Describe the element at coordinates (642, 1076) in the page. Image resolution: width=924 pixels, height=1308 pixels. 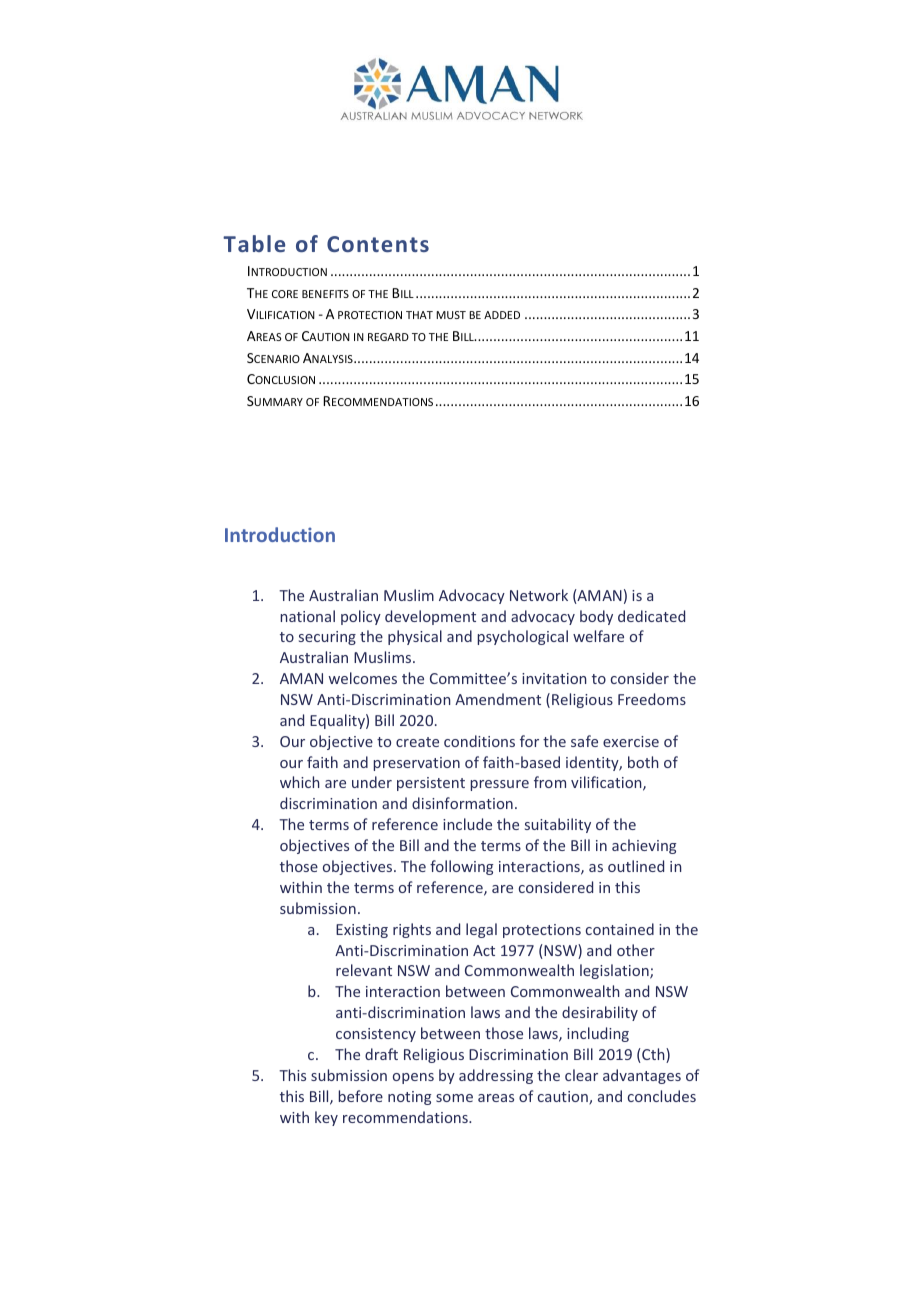
I see `advantages` at that location.
